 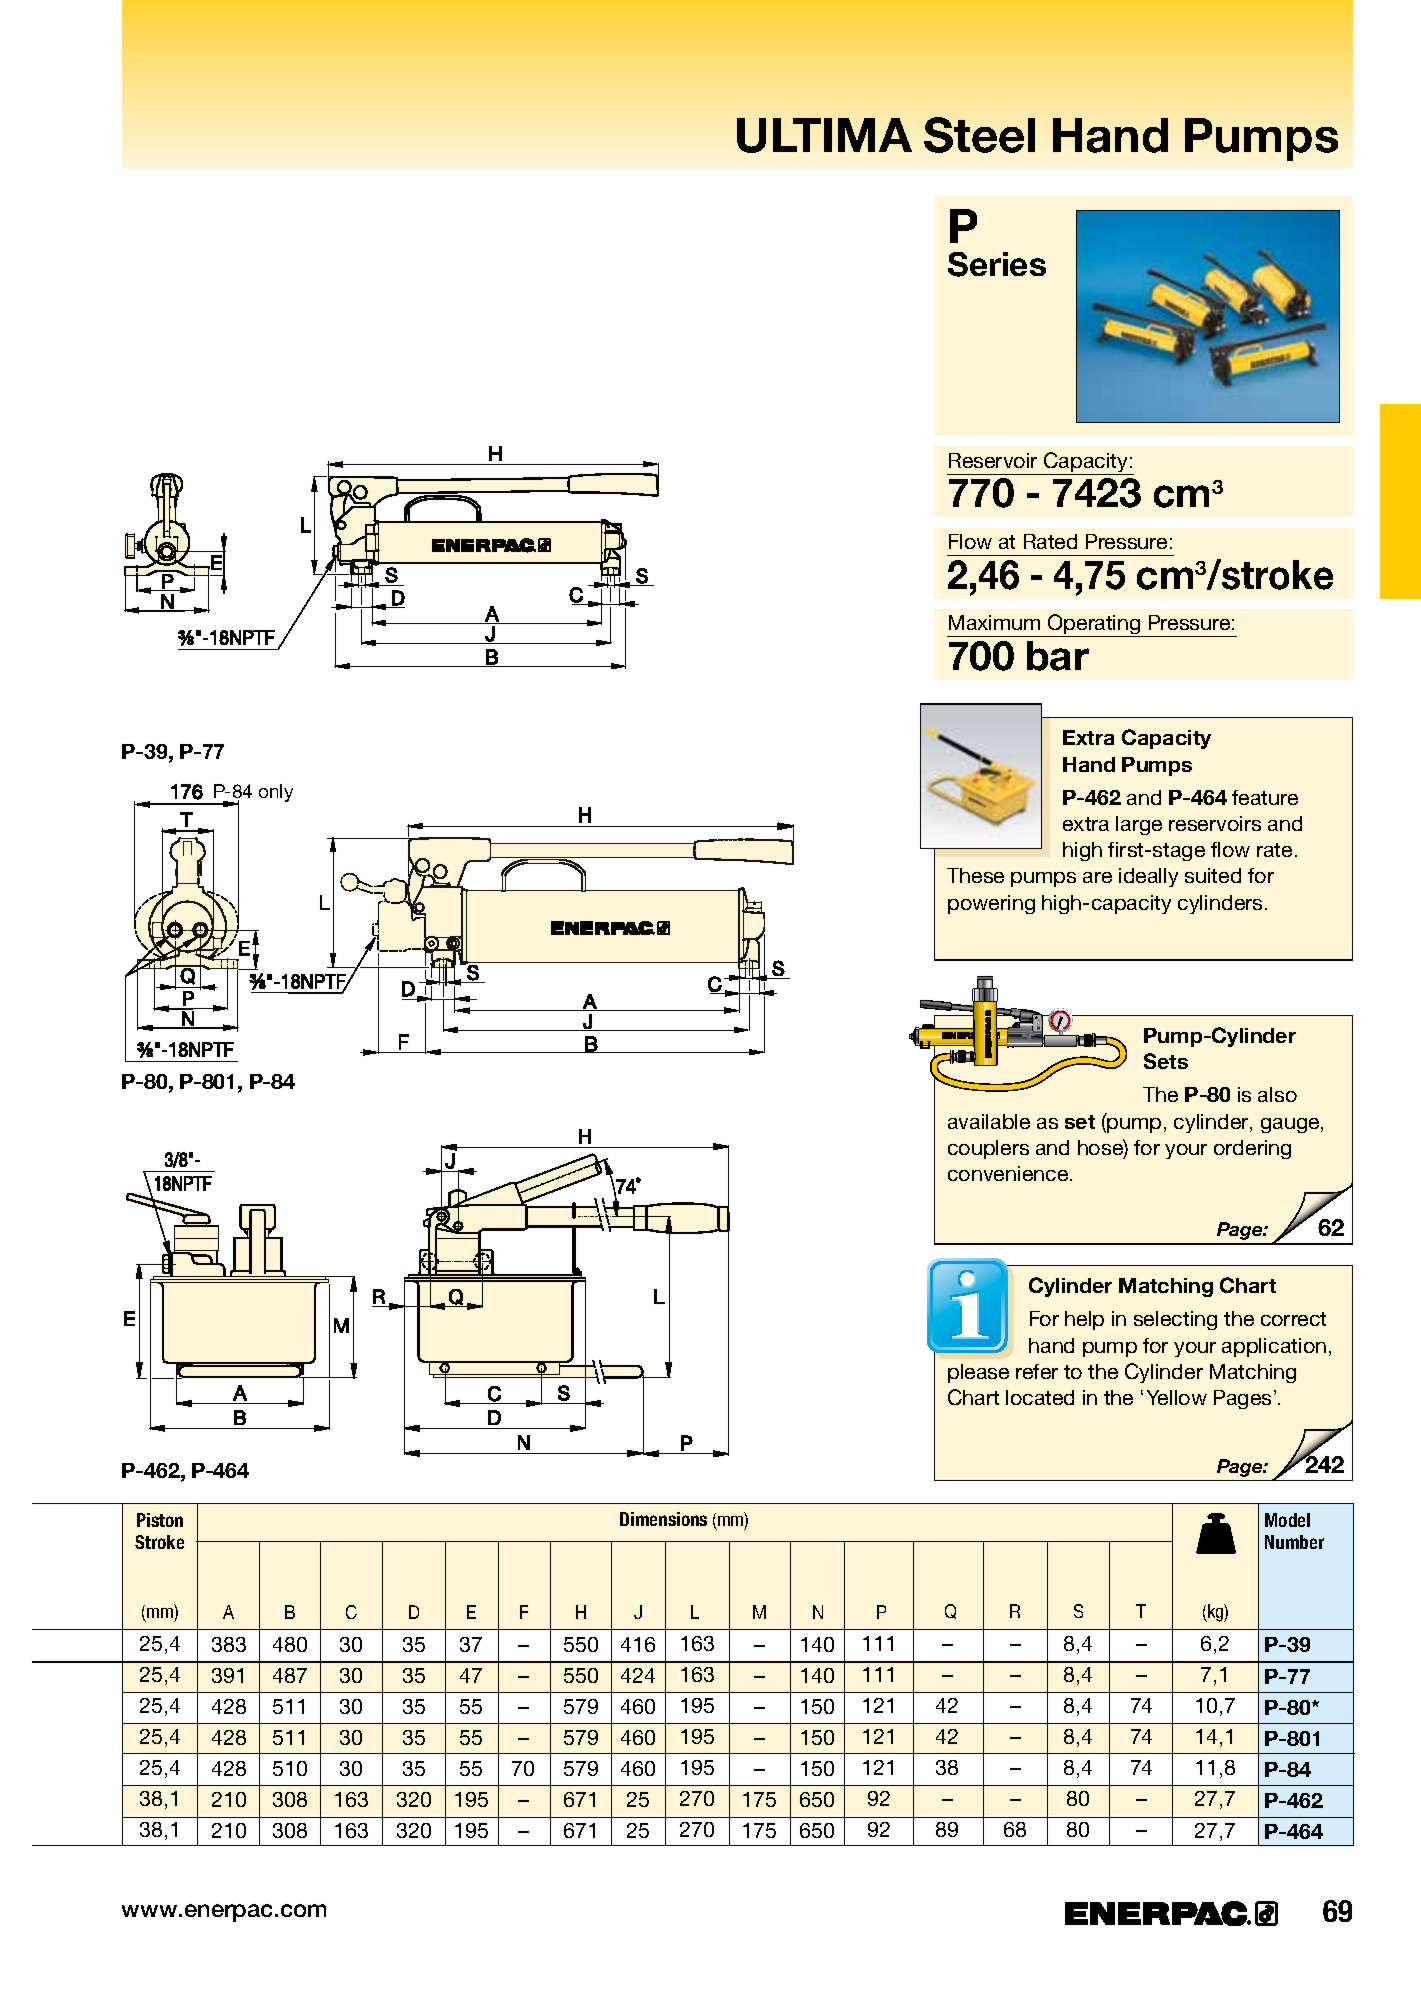 What do you see at coordinates (997, 264) in the image?
I see `Series` at bounding box center [997, 264].
